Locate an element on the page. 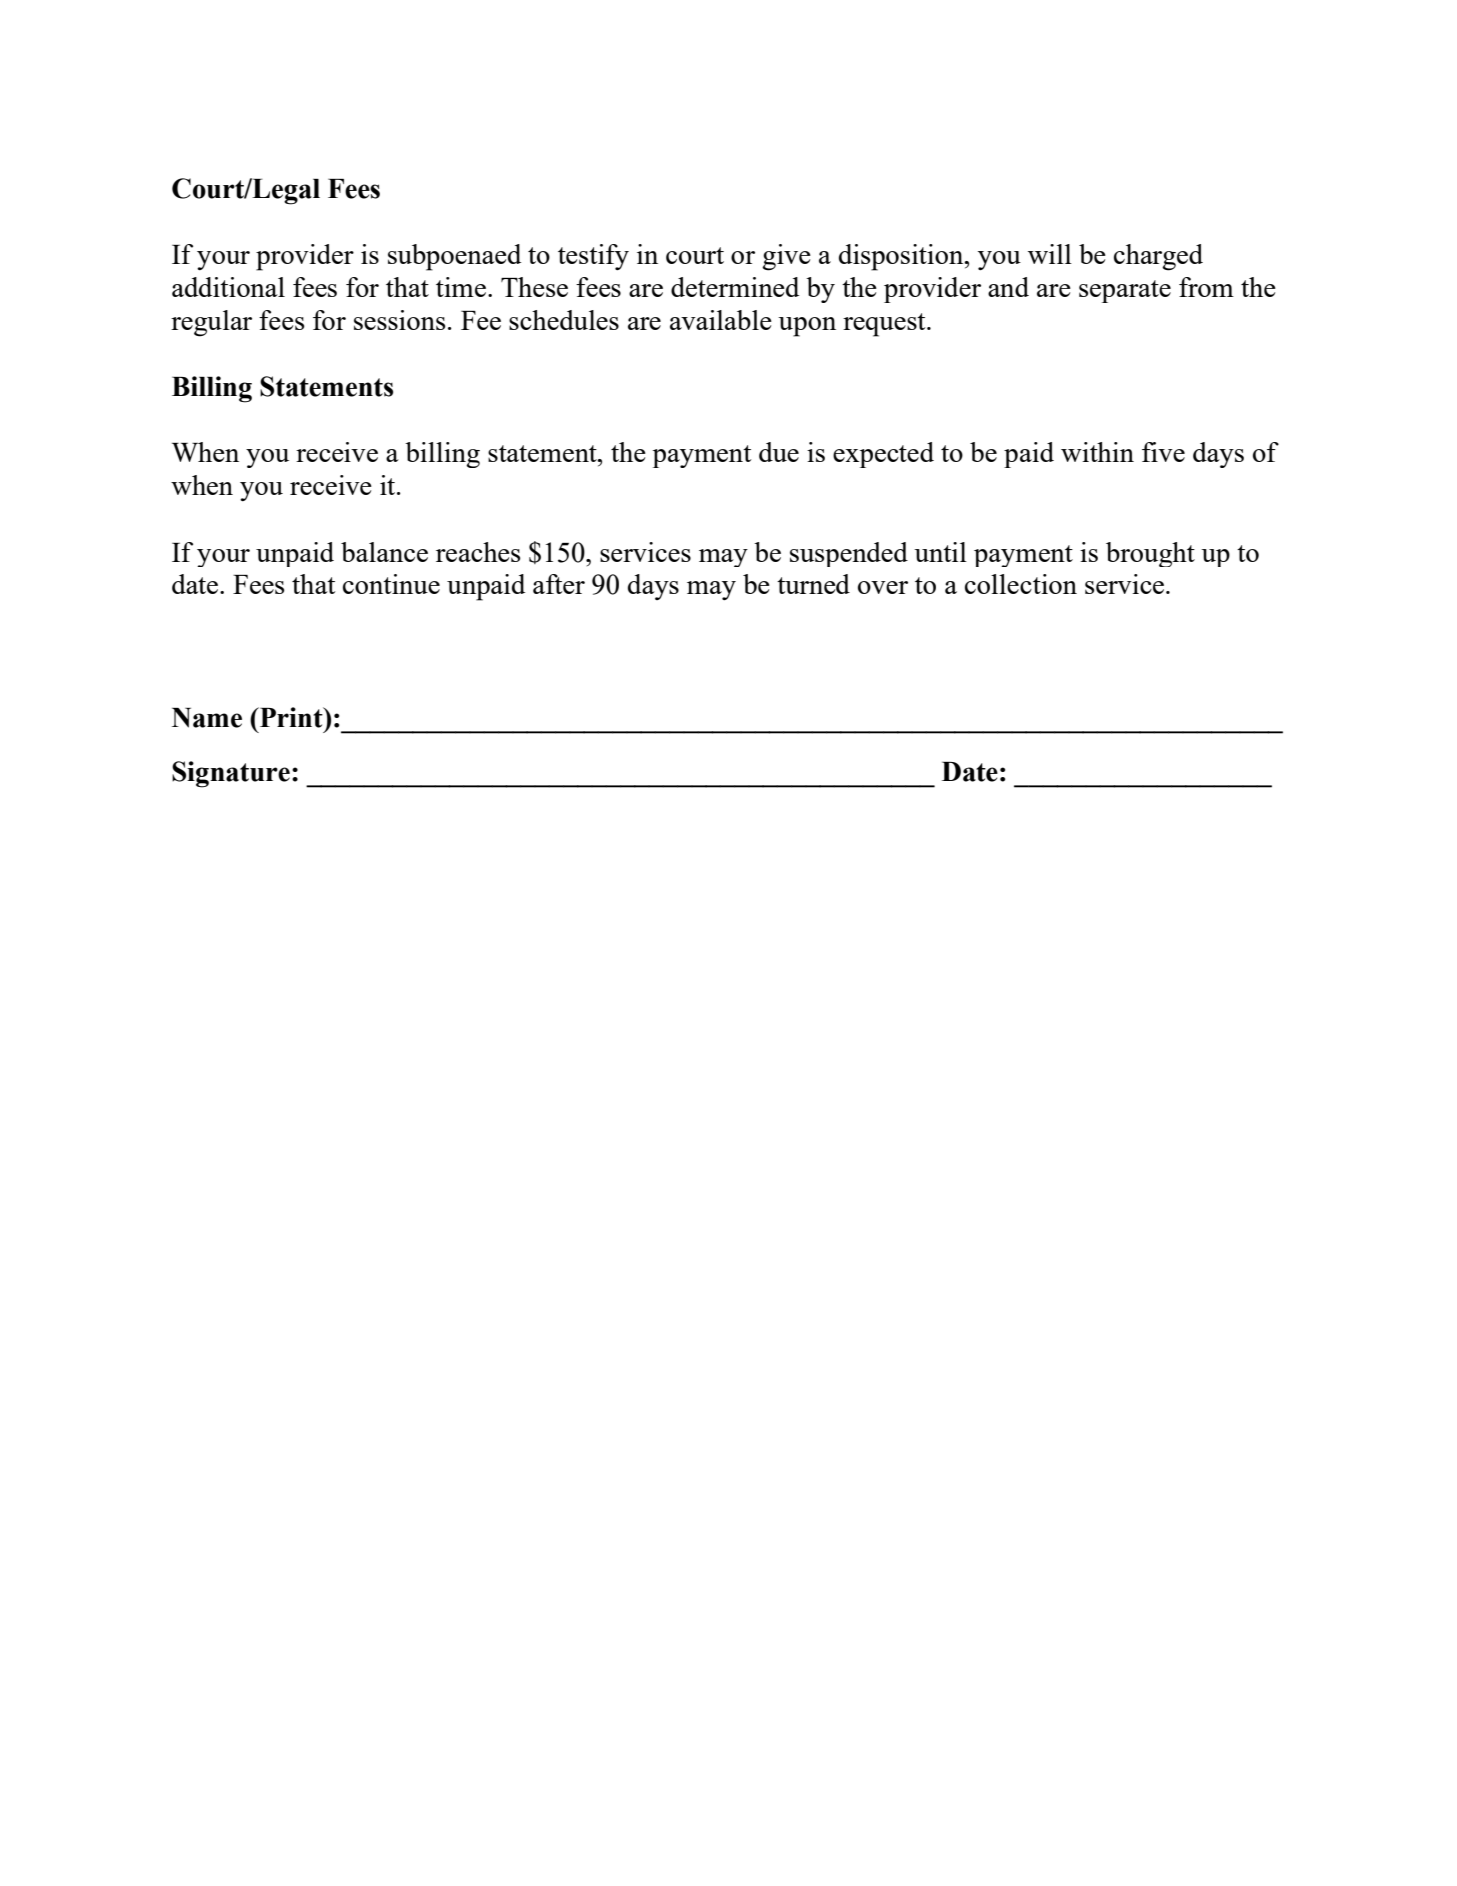  will is located at coordinates (1050, 254).
